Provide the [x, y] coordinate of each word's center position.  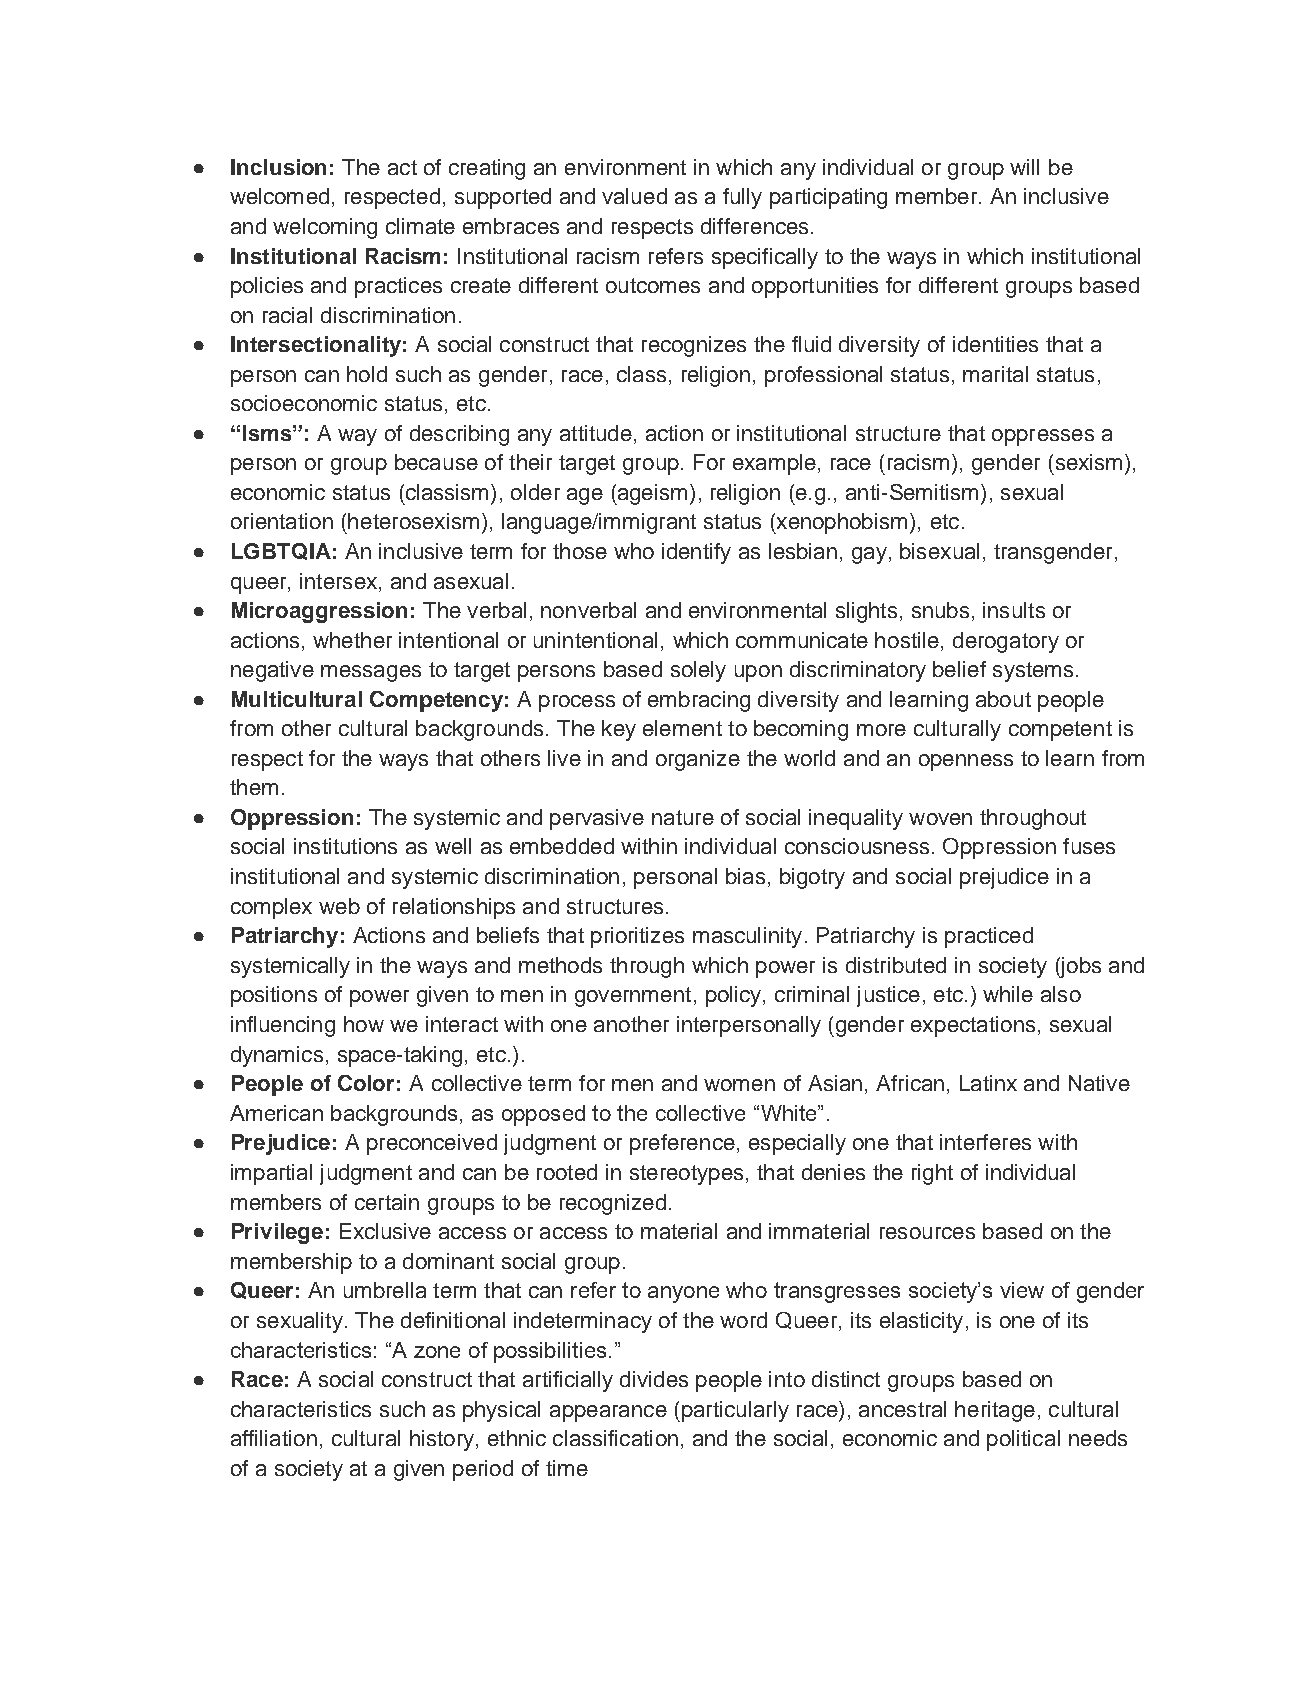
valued [634, 196]
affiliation [274, 1438]
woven [940, 819]
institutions [345, 846]
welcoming [325, 228]
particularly [735, 1411]
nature [683, 817]
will [1024, 167]
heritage [995, 1411]
